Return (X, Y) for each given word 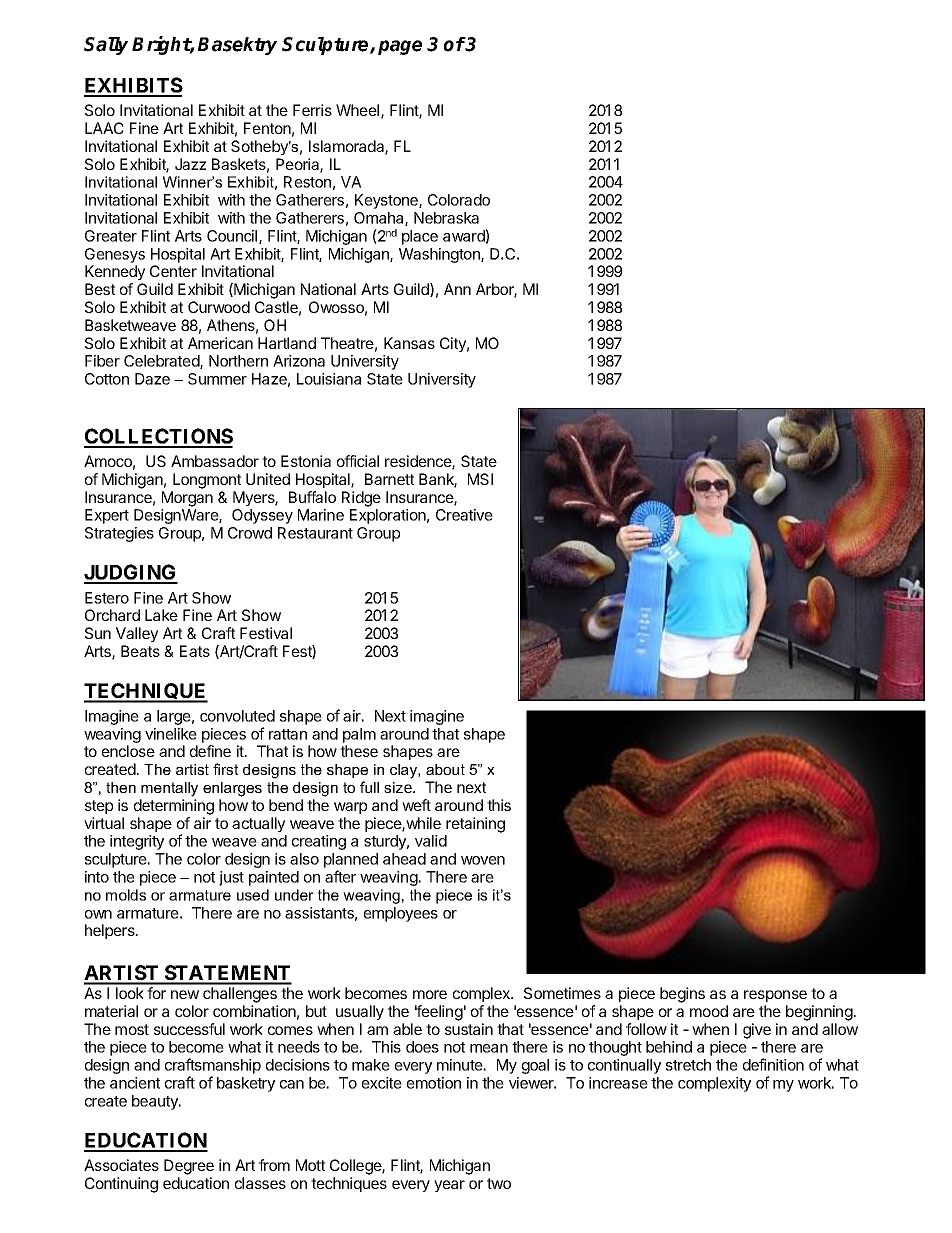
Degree (189, 1167)
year (449, 1186)
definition (773, 1064)
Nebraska (446, 218)
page (400, 47)
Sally (106, 46)
